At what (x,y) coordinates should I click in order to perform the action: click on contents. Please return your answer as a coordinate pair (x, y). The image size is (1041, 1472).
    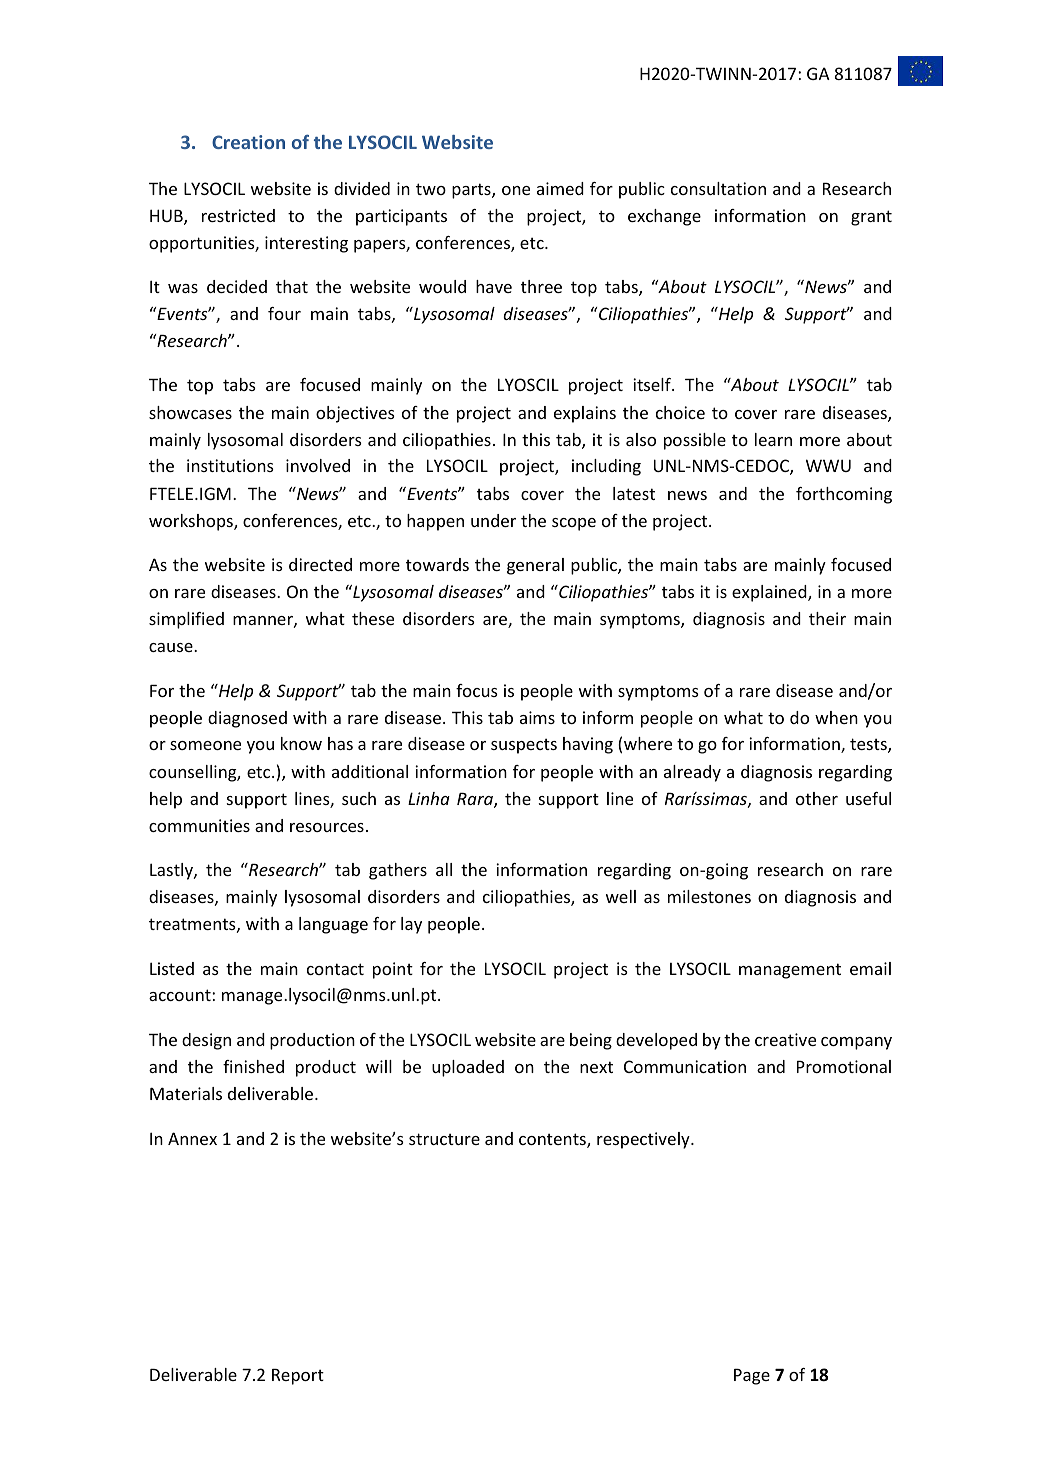
    Looking at the image, I should click on (553, 1140).
